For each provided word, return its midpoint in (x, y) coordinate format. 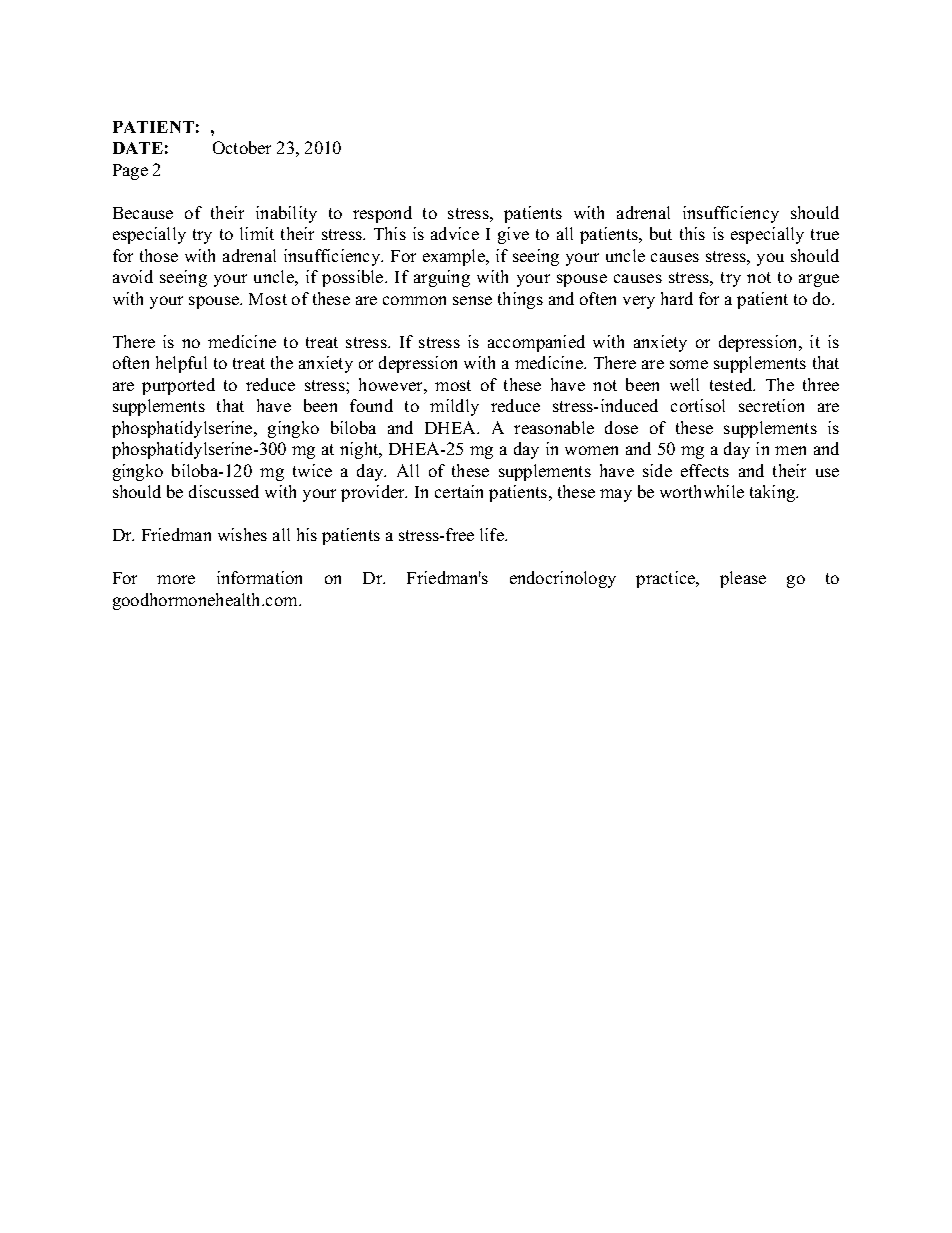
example (455, 257)
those (159, 255)
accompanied (536, 343)
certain (459, 491)
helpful (181, 364)
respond (382, 214)
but (661, 233)
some (689, 364)
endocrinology (563, 579)
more (176, 579)
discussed (224, 491)
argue (819, 280)
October (242, 147)
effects (705, 470)
